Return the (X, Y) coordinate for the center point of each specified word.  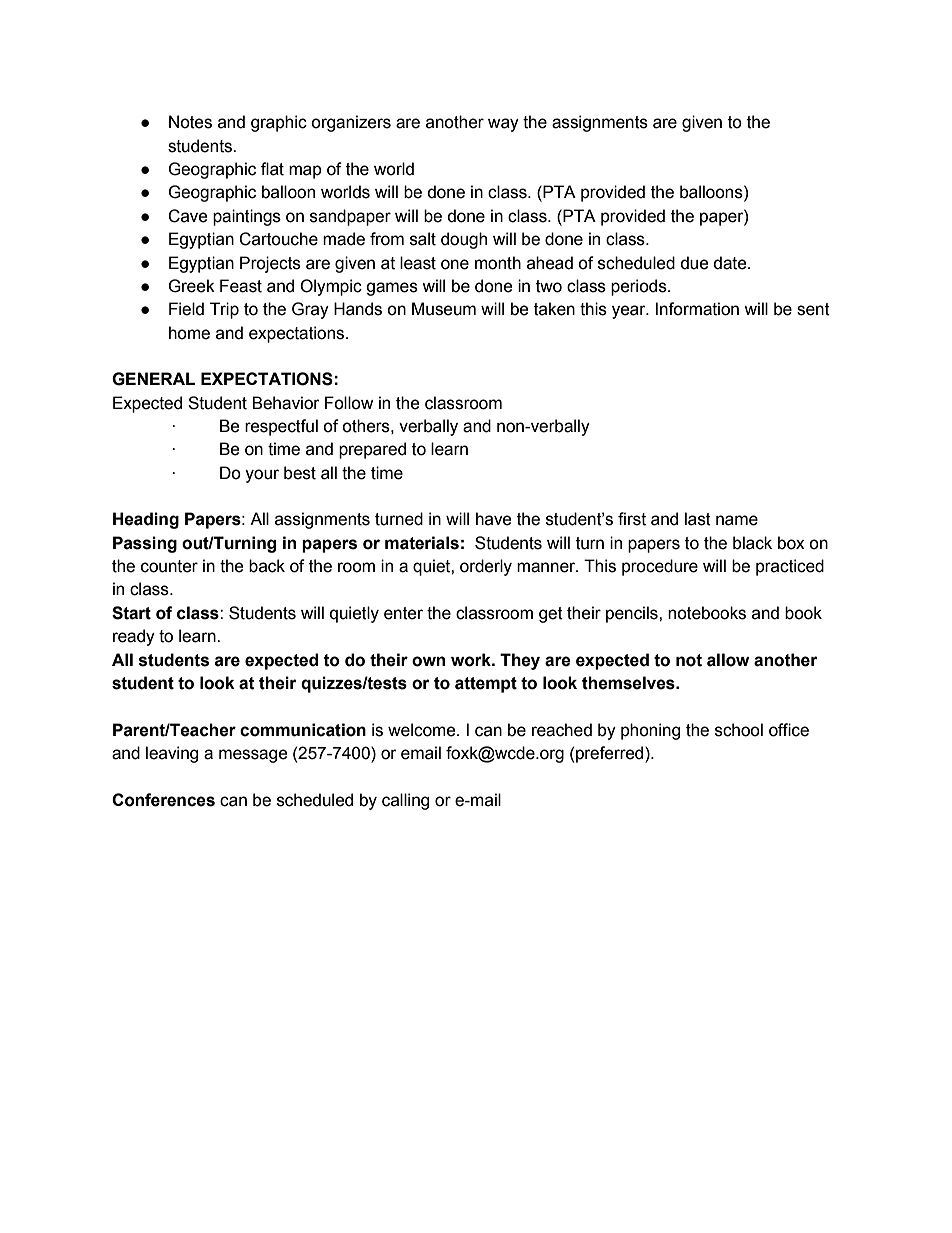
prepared (372, 450)
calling (405, 801)
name (737, 520)
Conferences (163, 800)
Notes (190, 122)
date (731, 263)
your (262, 476)
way (503, 125)
